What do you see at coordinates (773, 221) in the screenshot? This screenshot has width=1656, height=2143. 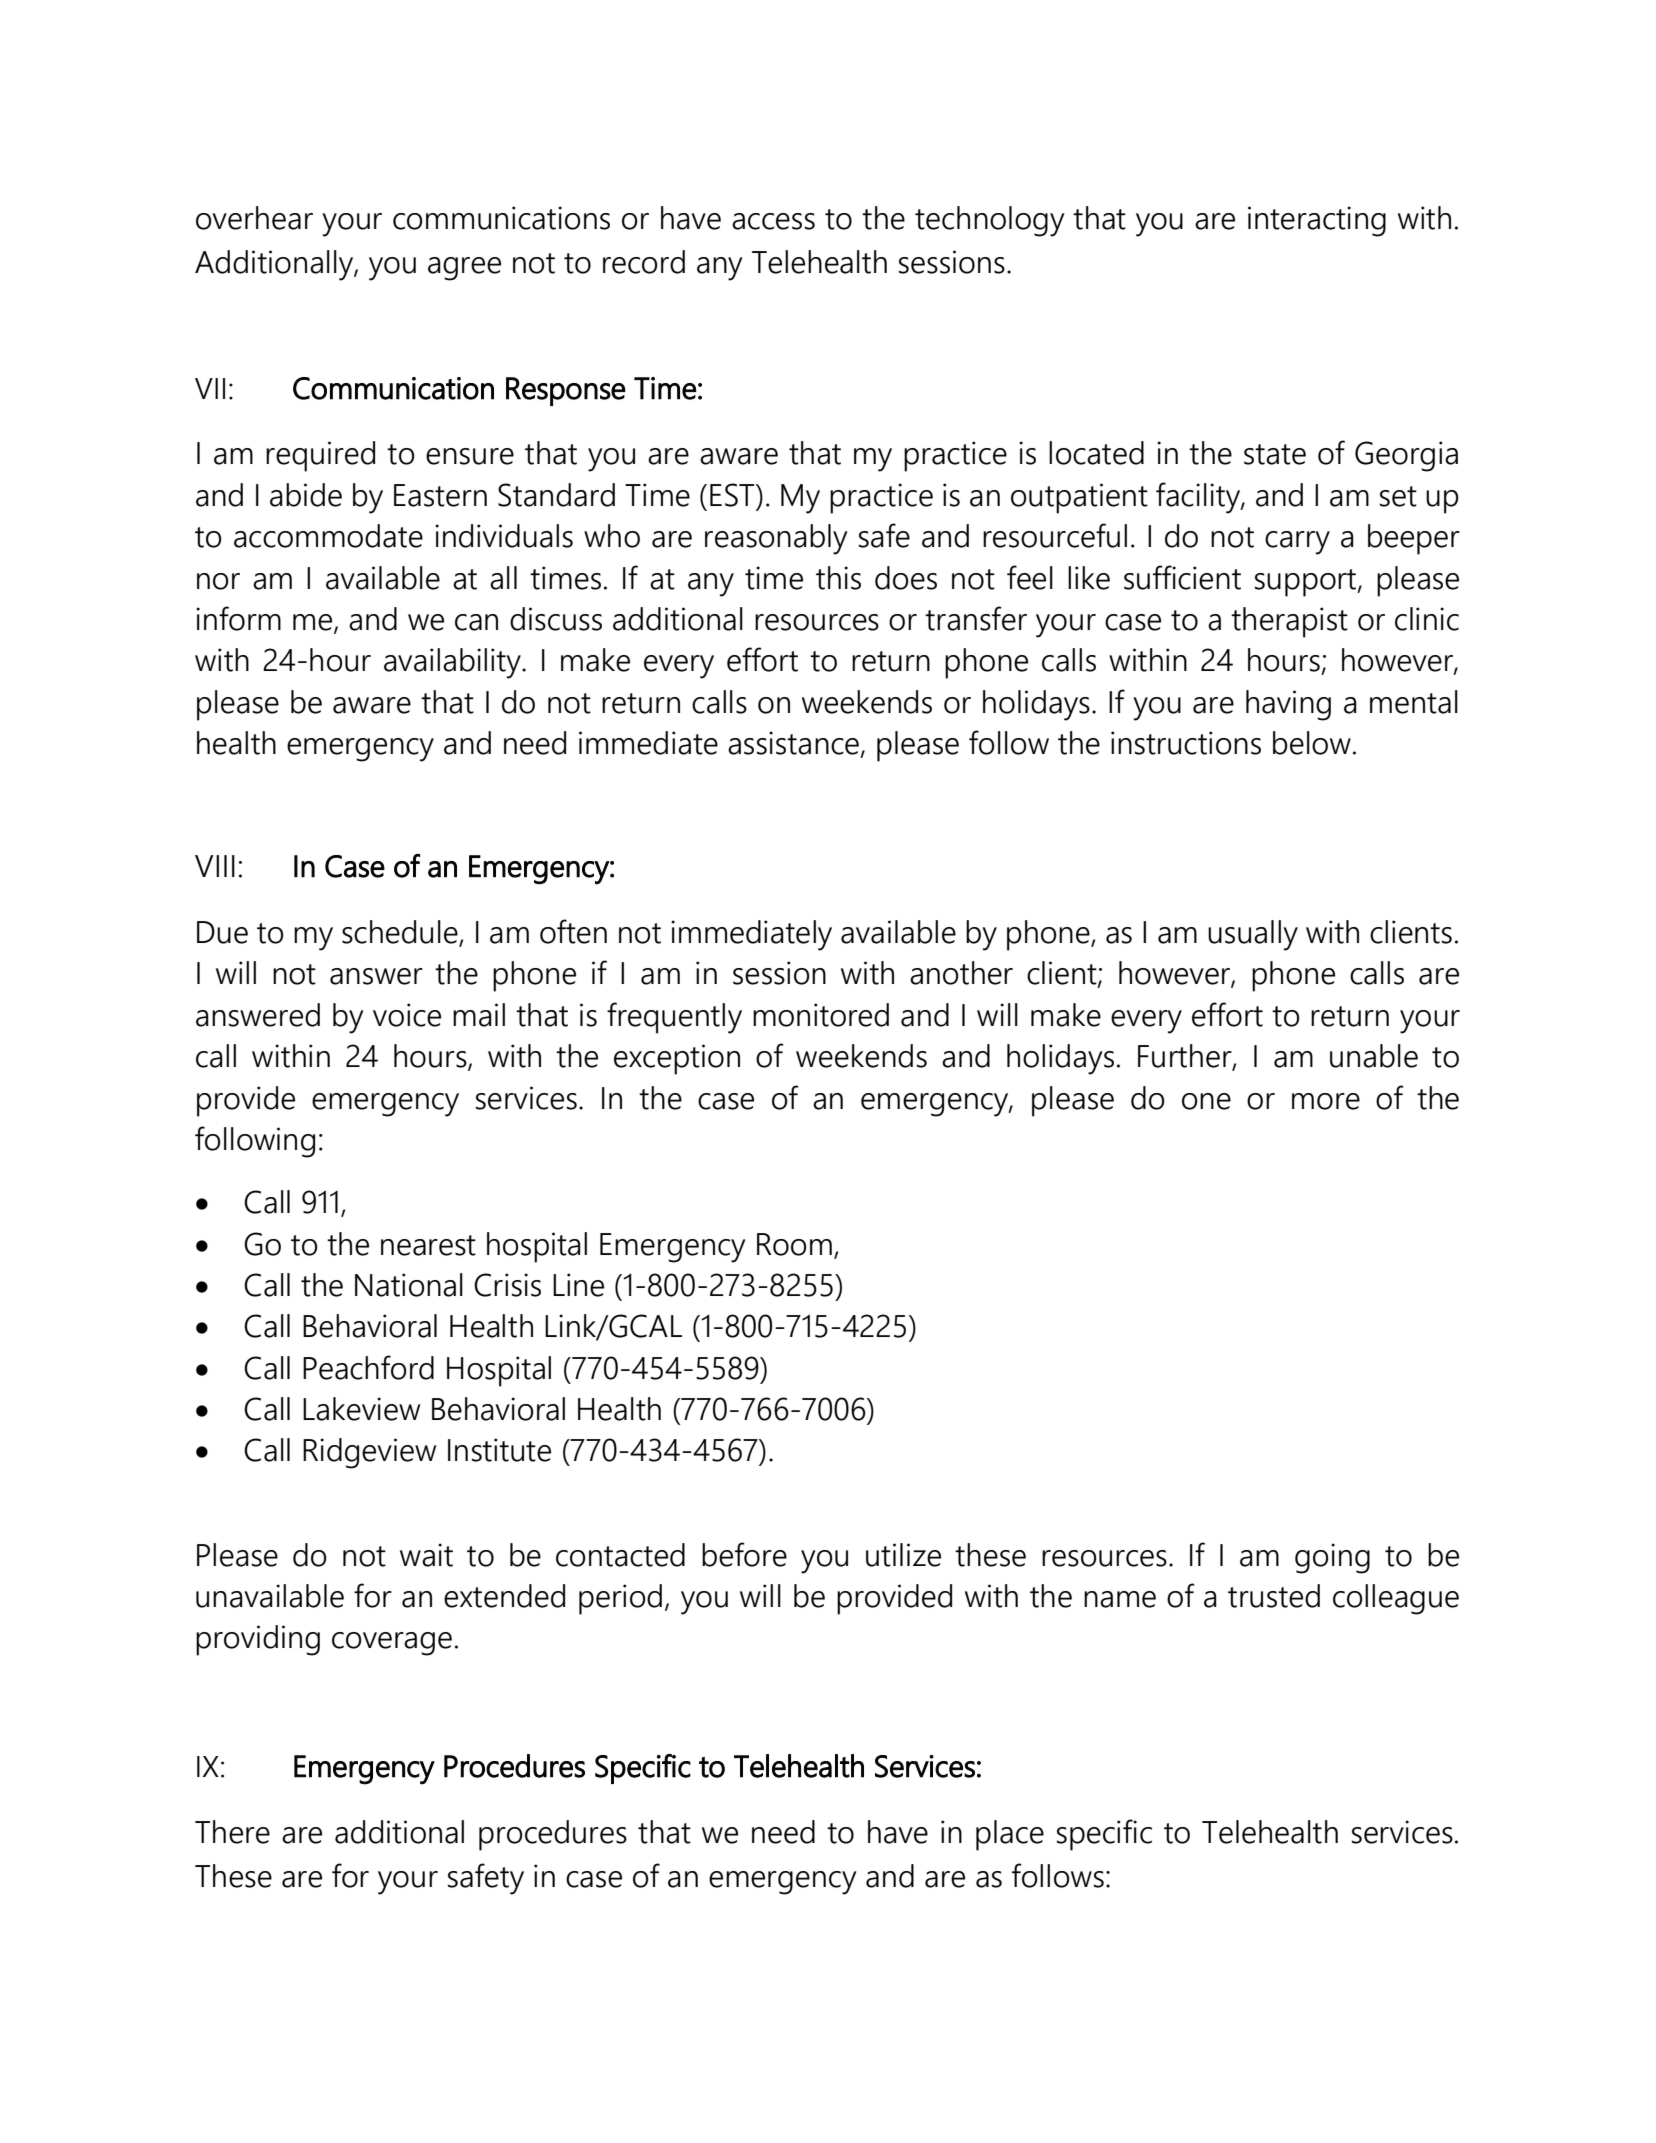 I see `access` at bounding box center [773, 221].
